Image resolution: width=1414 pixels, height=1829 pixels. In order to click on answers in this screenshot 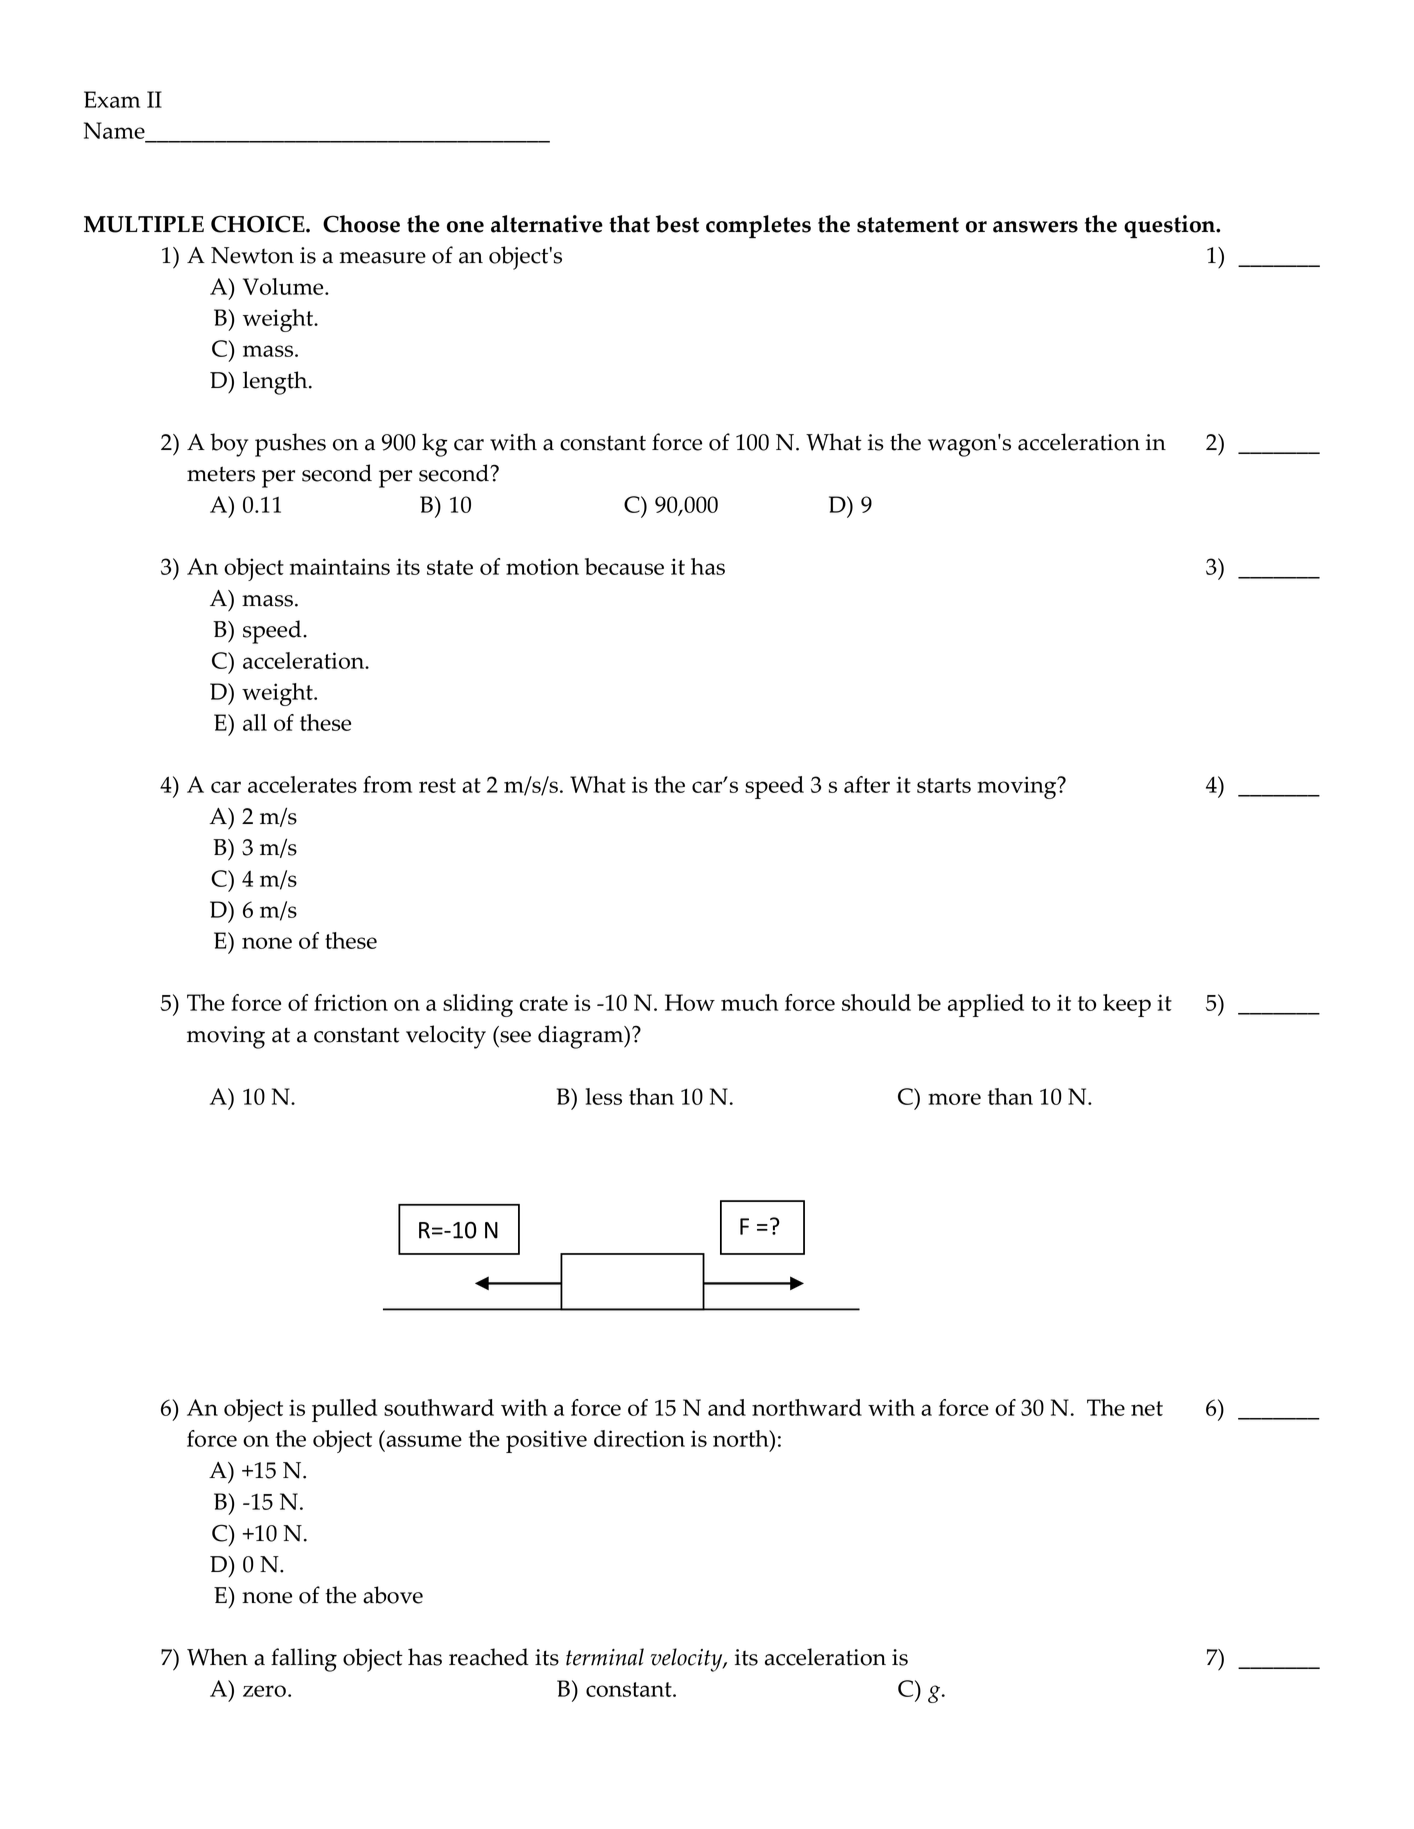, I will do `click(1035, 227)`.
